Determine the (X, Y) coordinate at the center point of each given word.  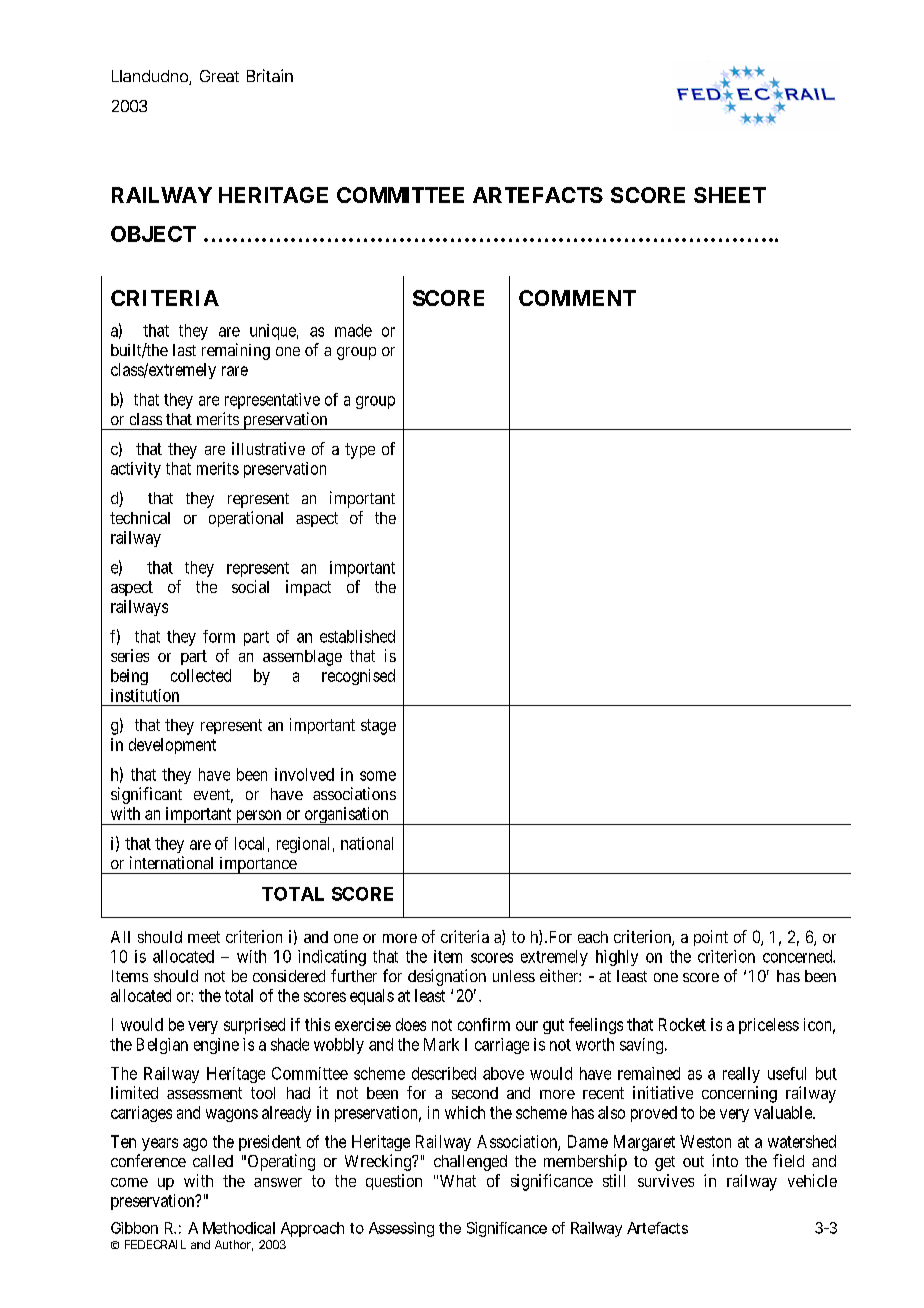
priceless (769, 1026)
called (213, 1161)
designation (447, 977)
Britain (270, 75)
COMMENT (577, 298)
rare (235, 371)
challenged (470, 1163)
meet (204, 937)
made (353, 330)
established (357, 636)
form (219, 636)
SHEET (730, 195)
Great (219, 76)
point (711, 938)
